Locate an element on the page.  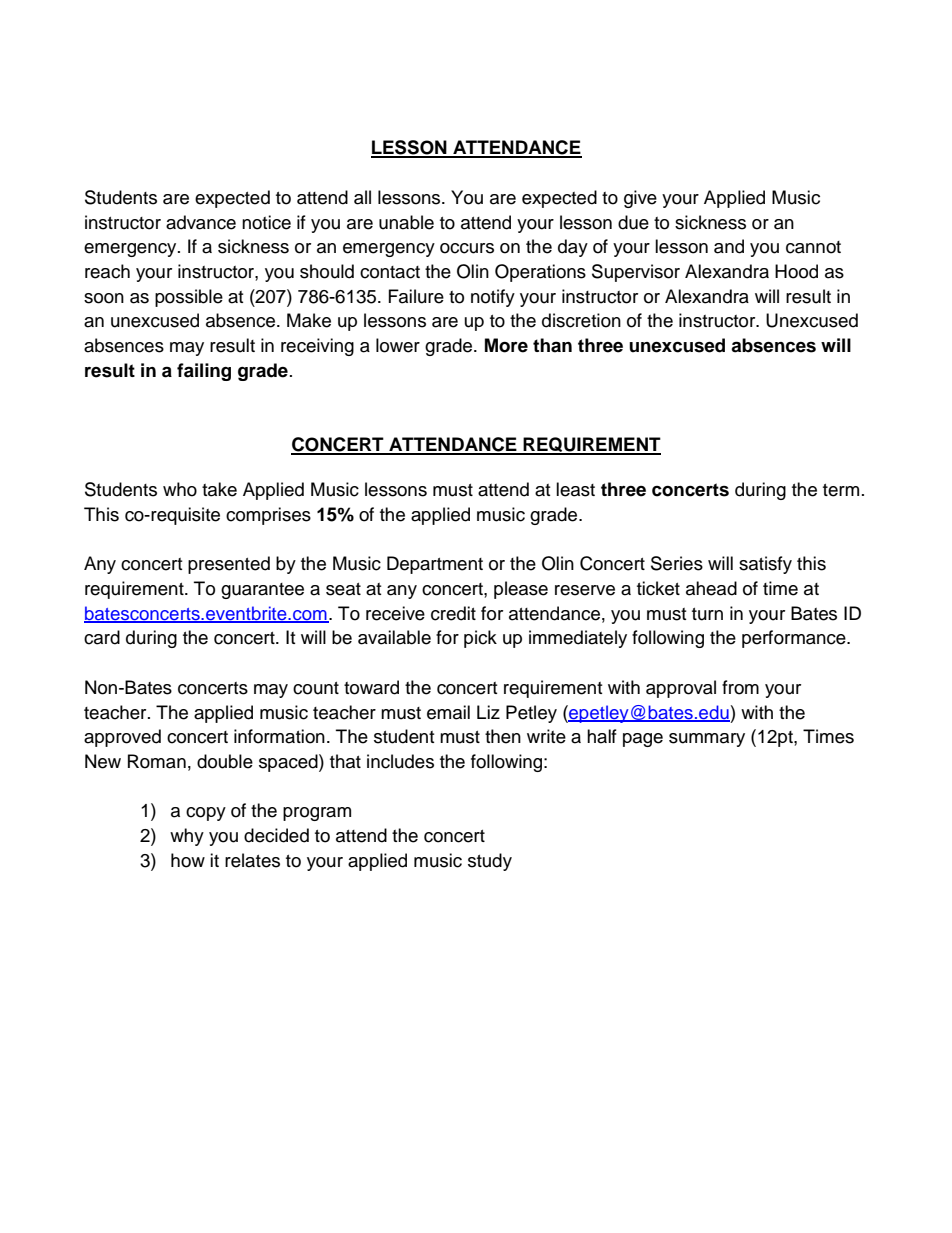
cannot is located at coordinates (813, 247).
